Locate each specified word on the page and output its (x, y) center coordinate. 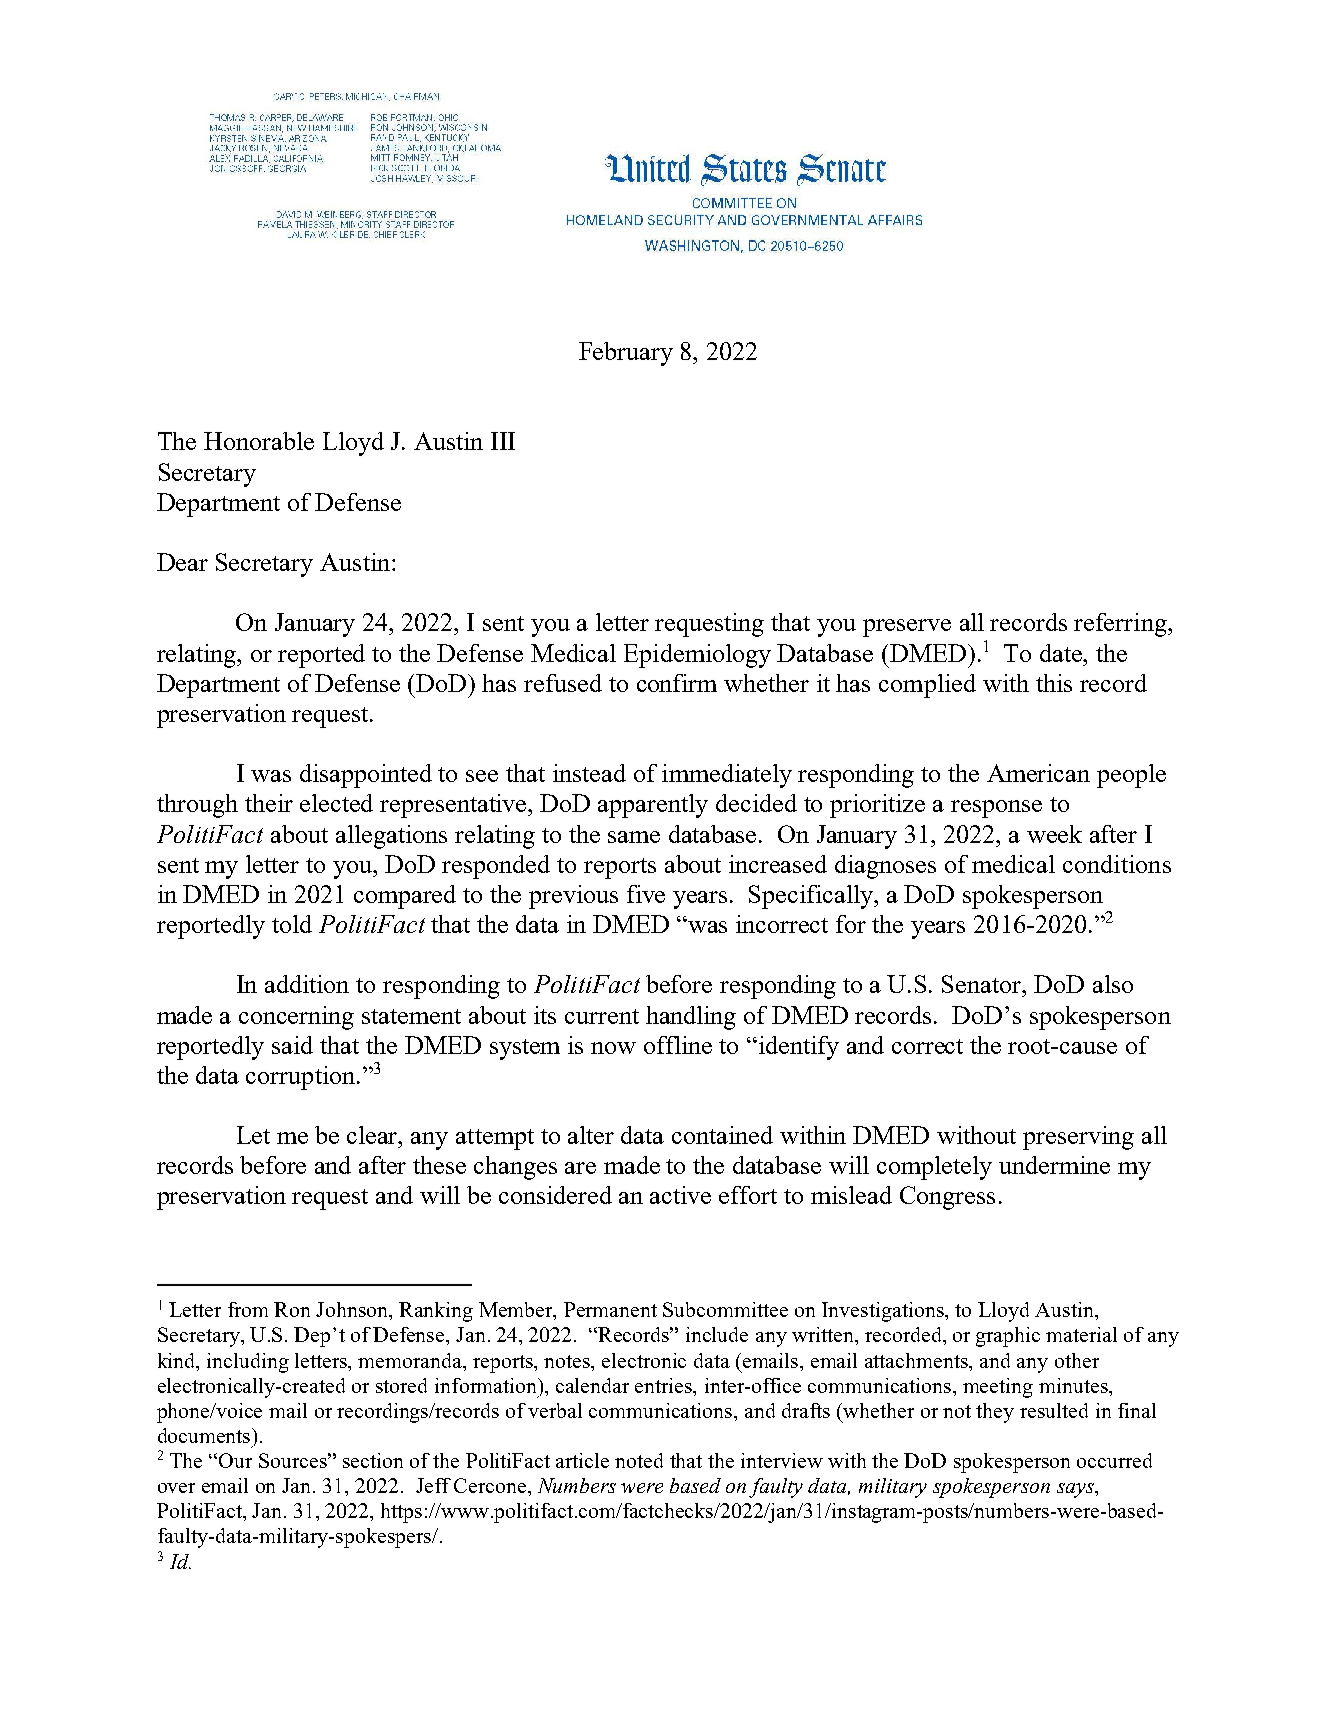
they (995, 1413)
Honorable (259, 441)
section (373, 1460)
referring (1121, 625)
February (626, 354)
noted (639, 1460)
